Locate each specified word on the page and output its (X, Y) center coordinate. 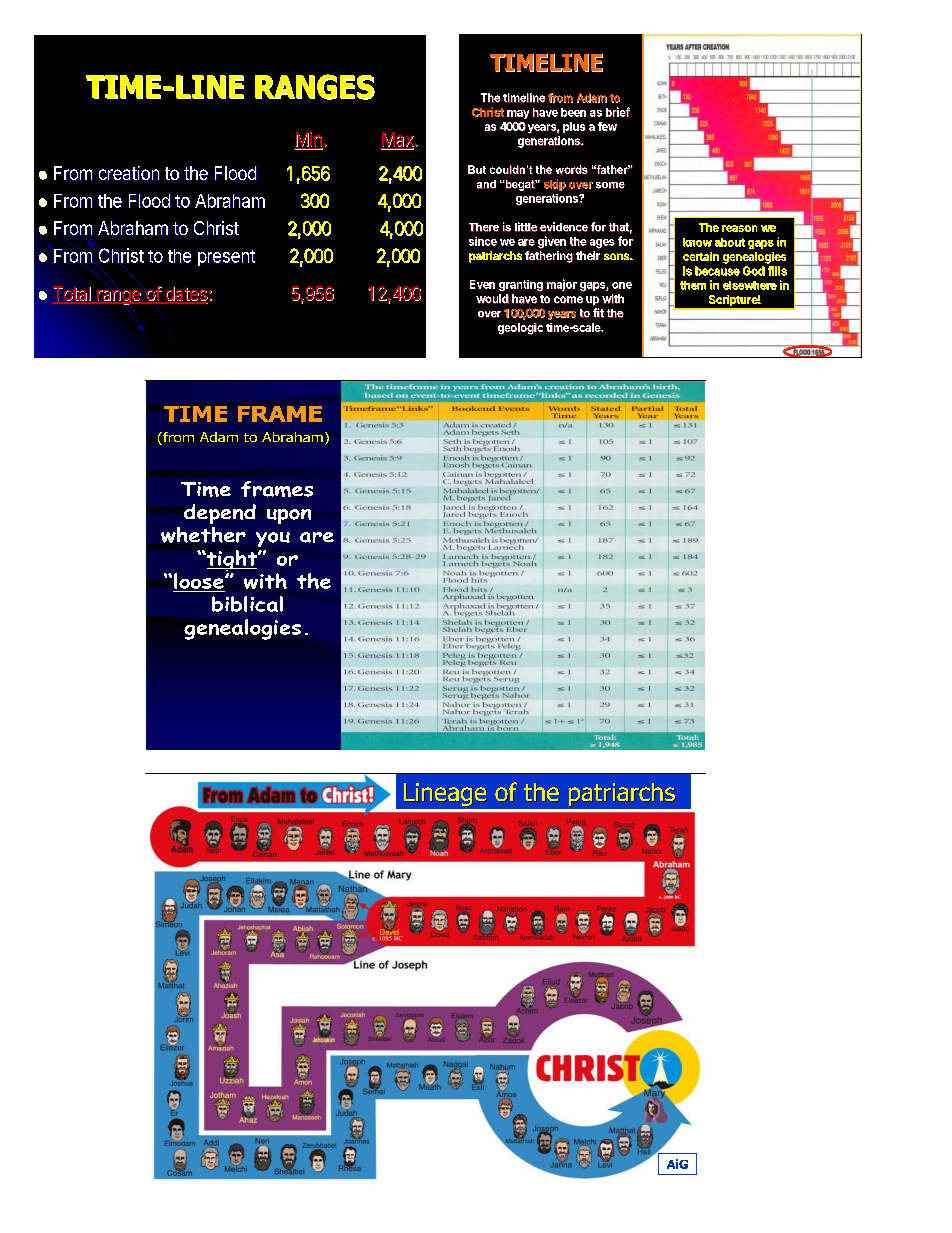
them (693, 285)
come (568, 300)
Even (482, 284)
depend (220, 516)
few (607, 126)
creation (129, 173)
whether (203, 535)
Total (72, 294)
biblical (247, 604)
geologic (520, 329)
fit (598, 313)
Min (308, 140)
